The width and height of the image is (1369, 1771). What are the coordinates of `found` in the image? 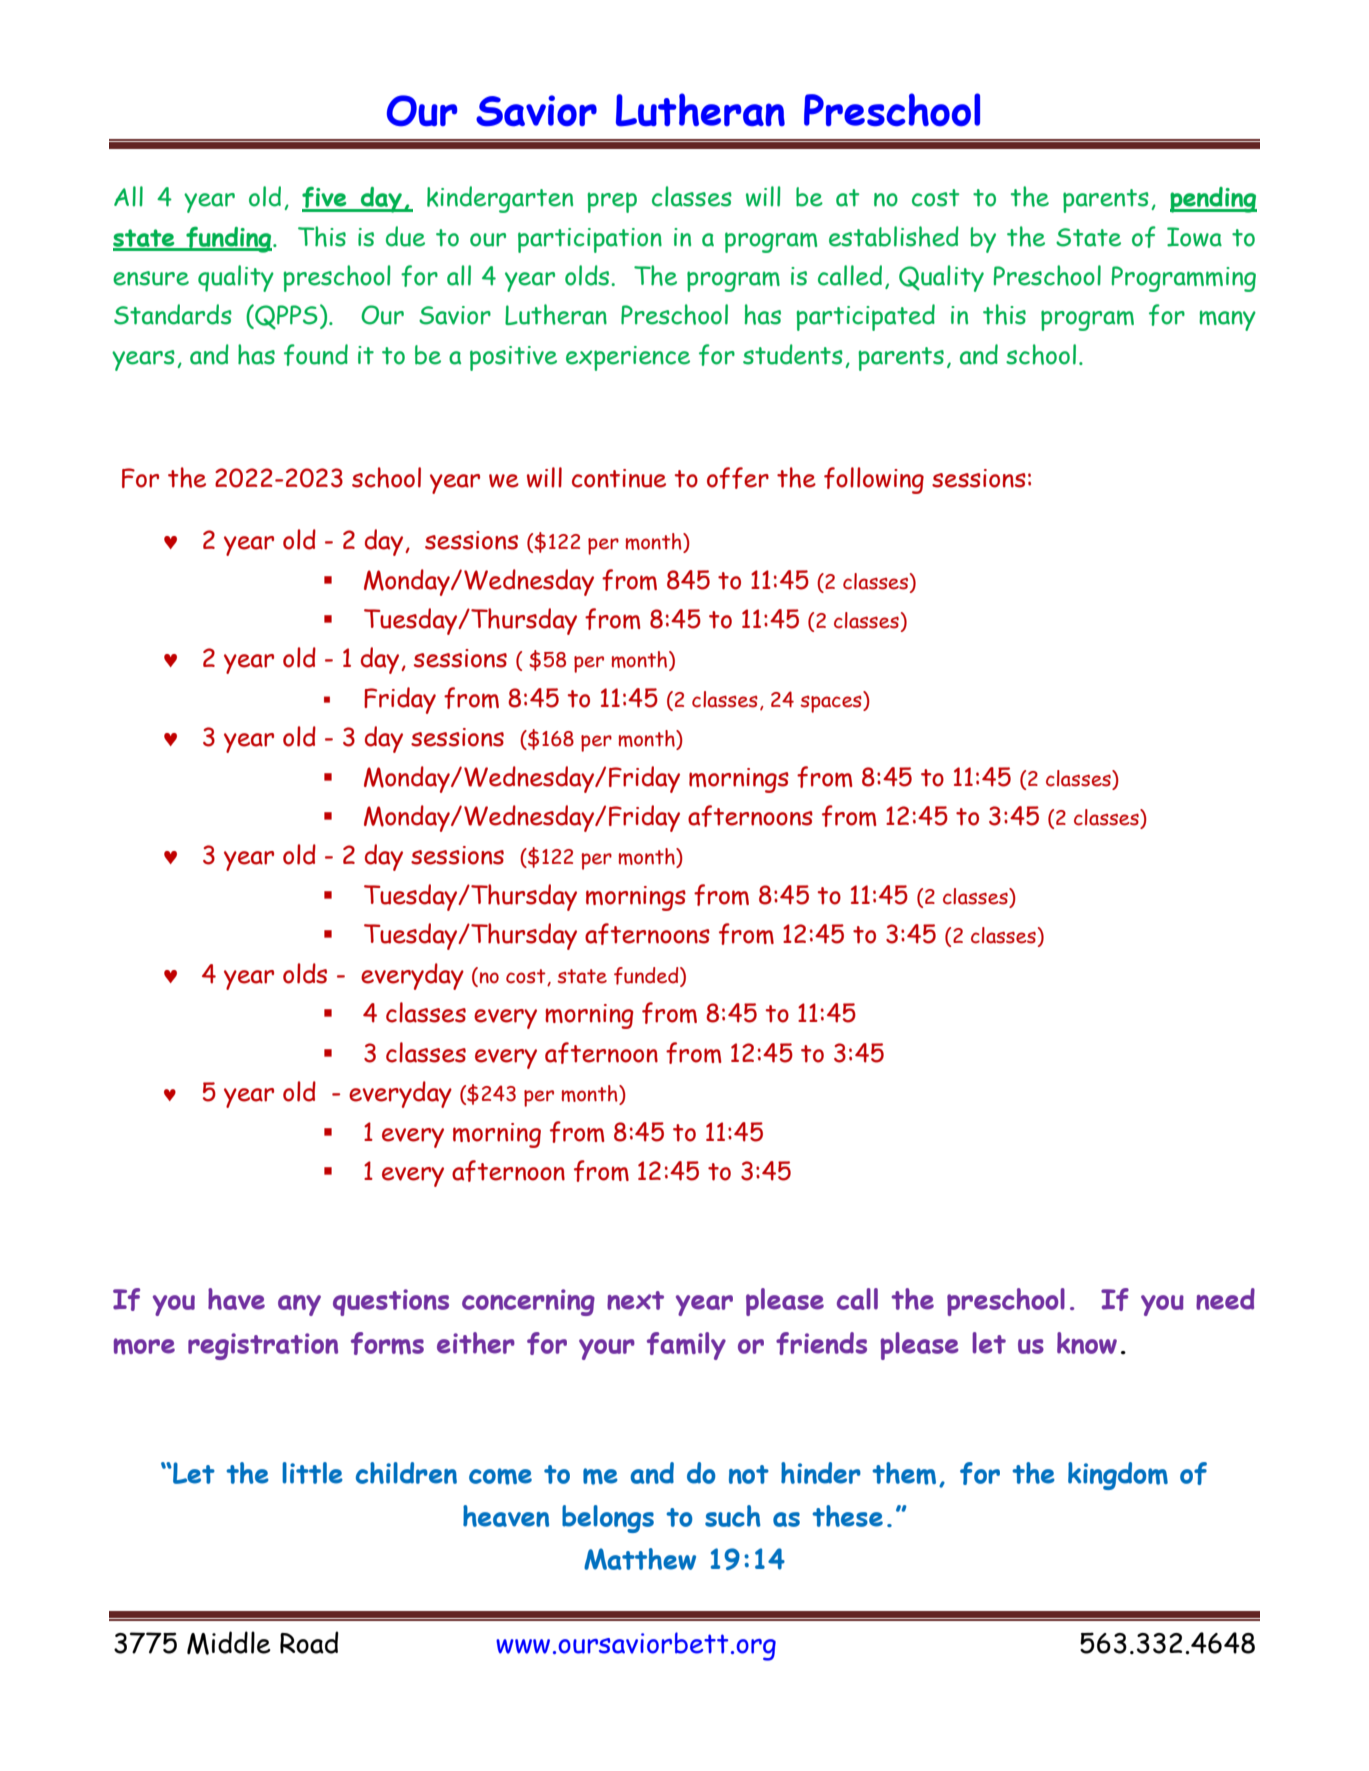 It's located at (316, 355).
